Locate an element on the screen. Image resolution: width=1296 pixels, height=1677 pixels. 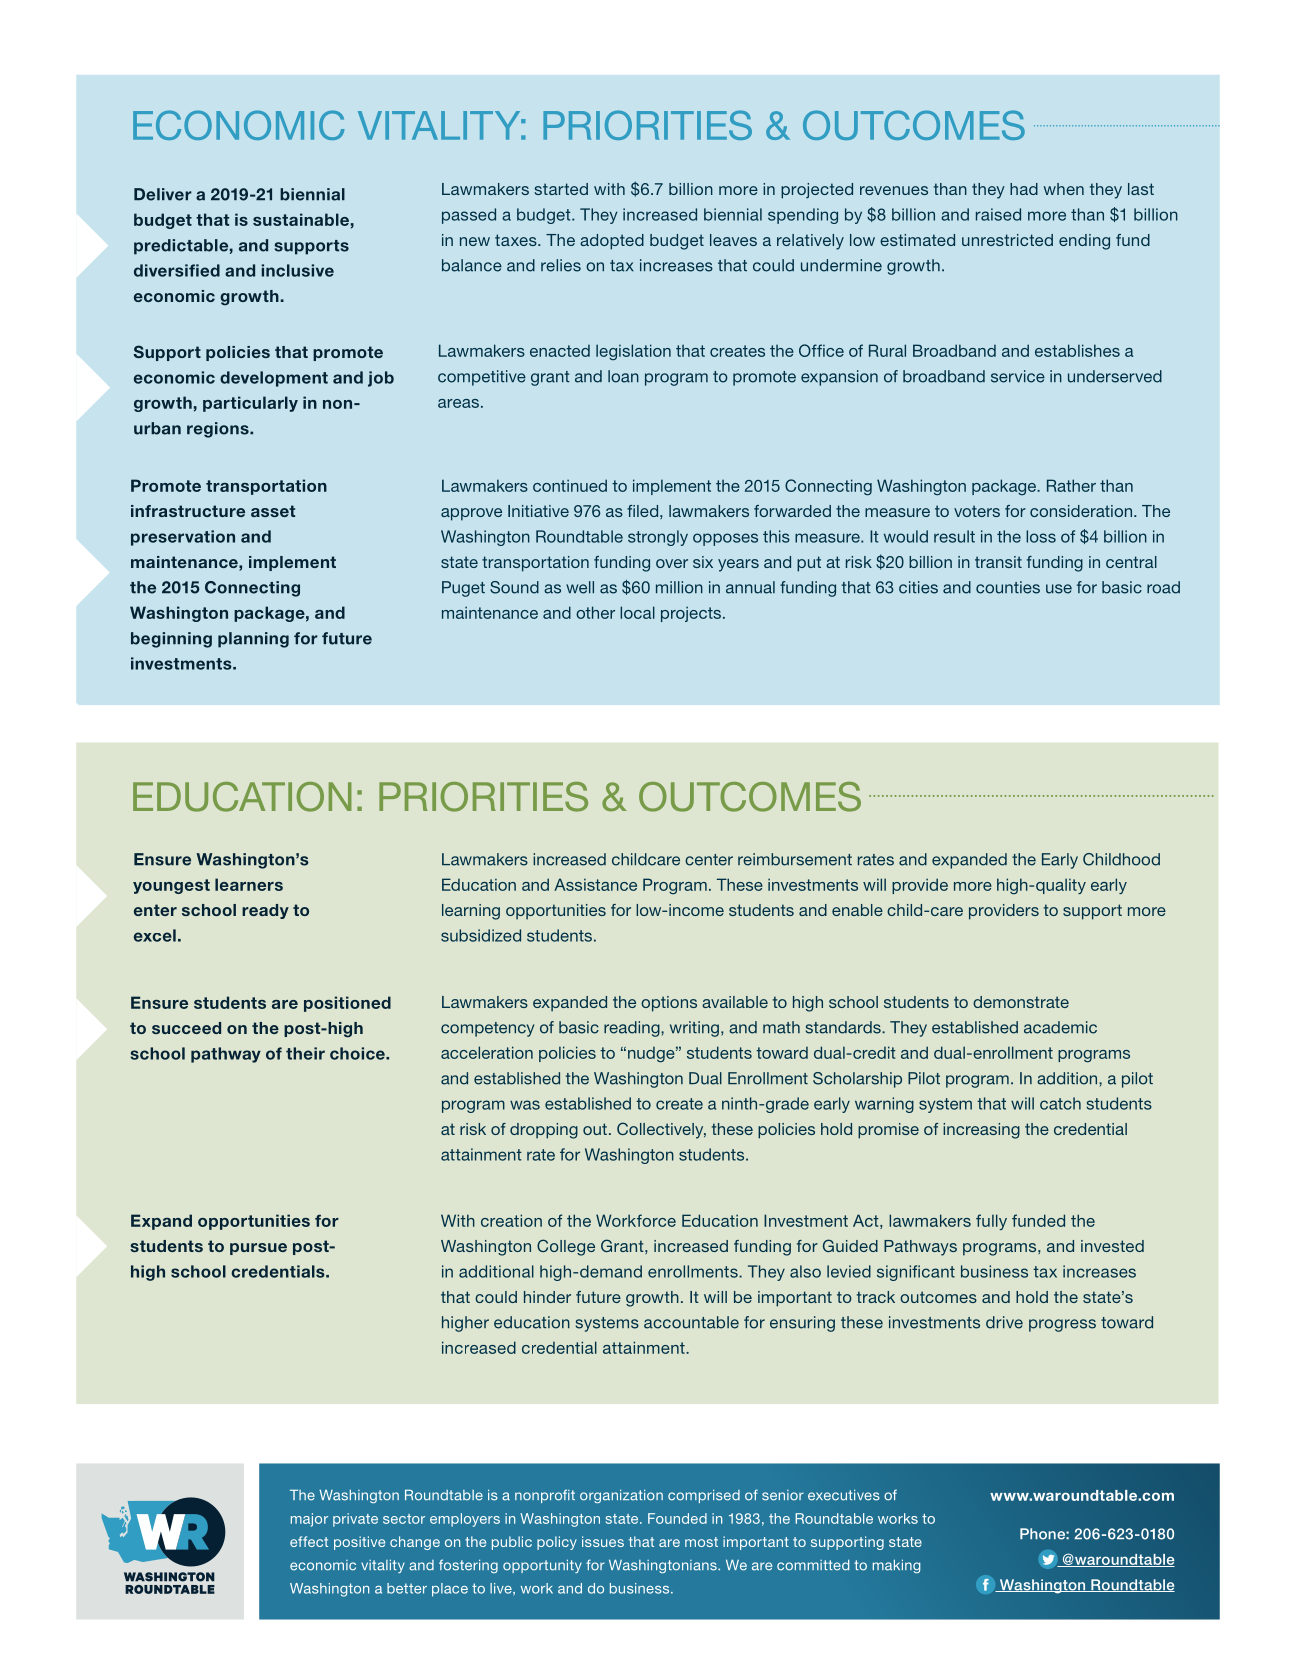
planning is located at coordinates (253, 640).
